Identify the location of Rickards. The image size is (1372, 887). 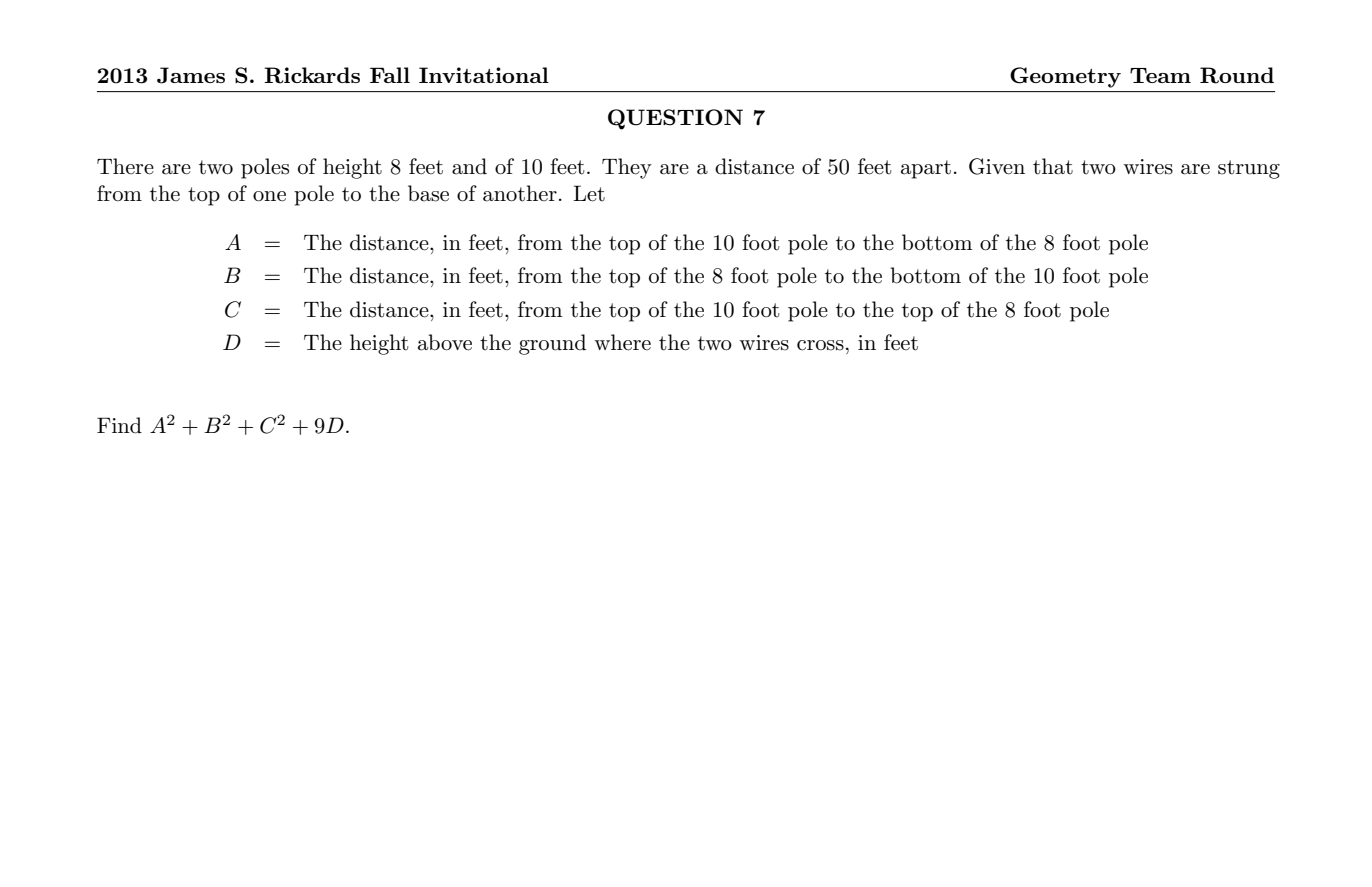
(312, 75).
